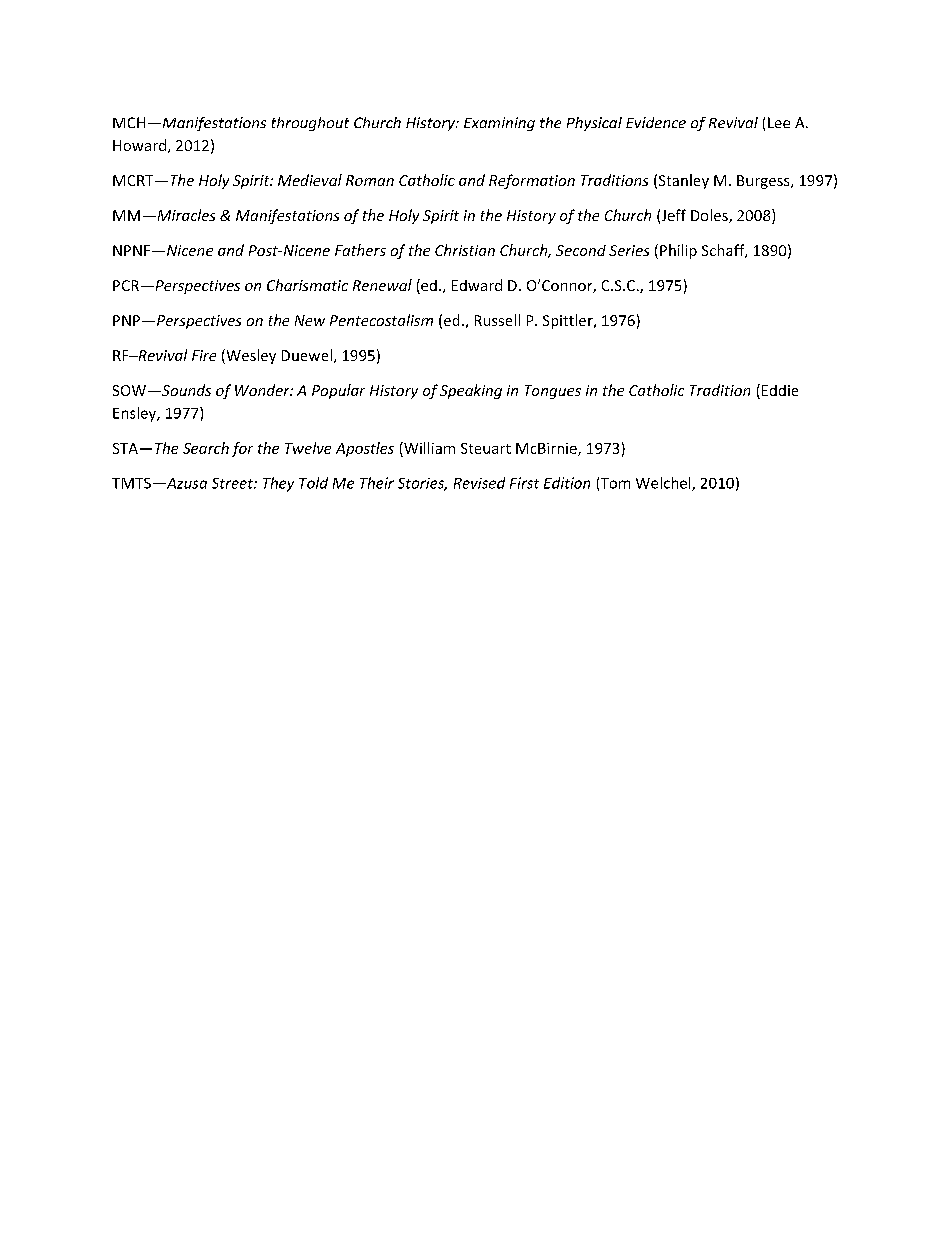 This page has height=1233, width=952. I want to click on Fathers, so click(360, 250).
